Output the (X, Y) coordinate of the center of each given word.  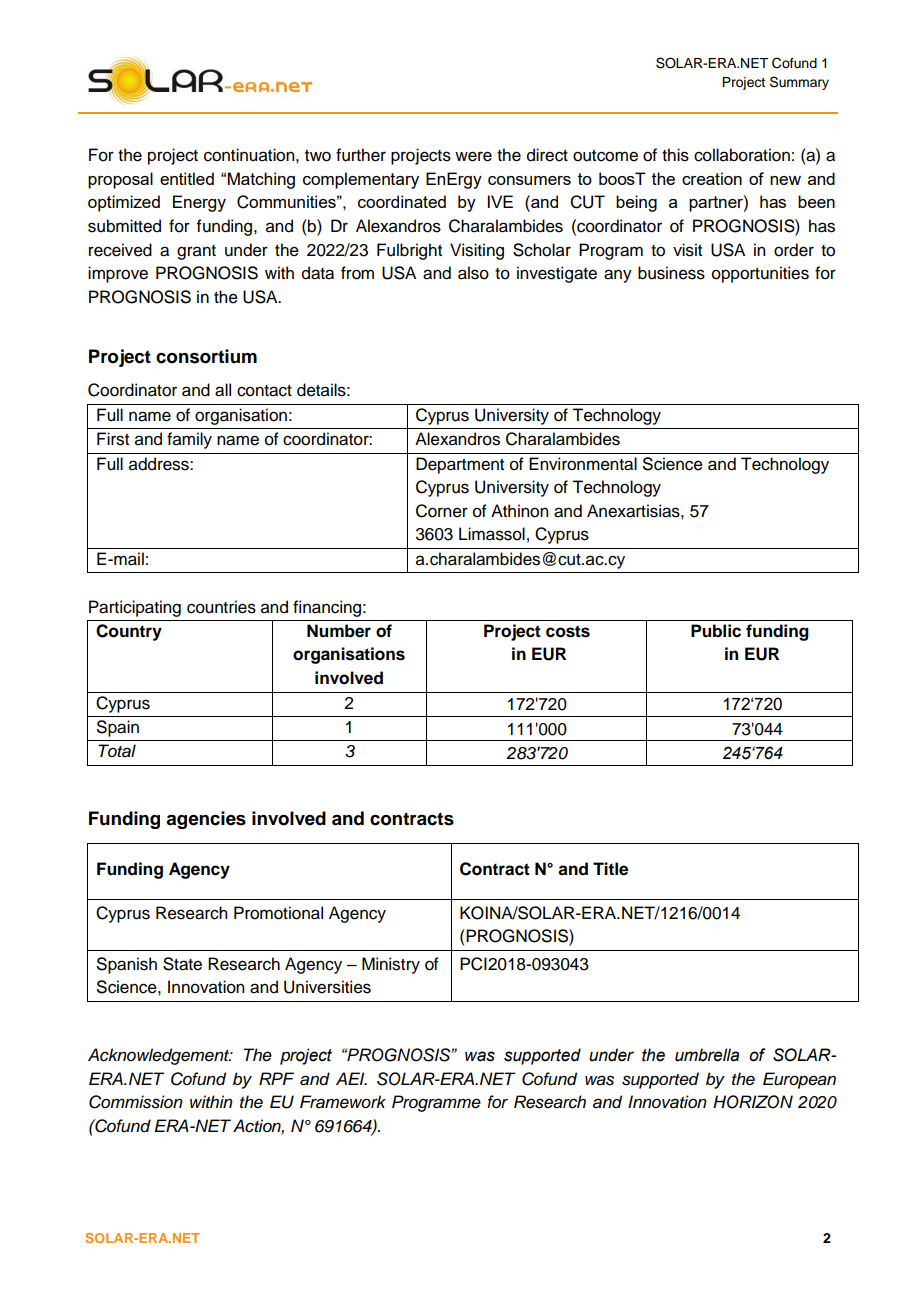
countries (221, 607)
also (473, 273)
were (473, 156)
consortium (206, 356)
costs (568, 631)
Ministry (391, 965)
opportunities (760, 274)
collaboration (742, 155)
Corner (442, 511)
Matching (261, 180)
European (799, 1080)
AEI (351, 1078)
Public (716, 631)
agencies (206, 820)
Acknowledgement (160, 1056)
